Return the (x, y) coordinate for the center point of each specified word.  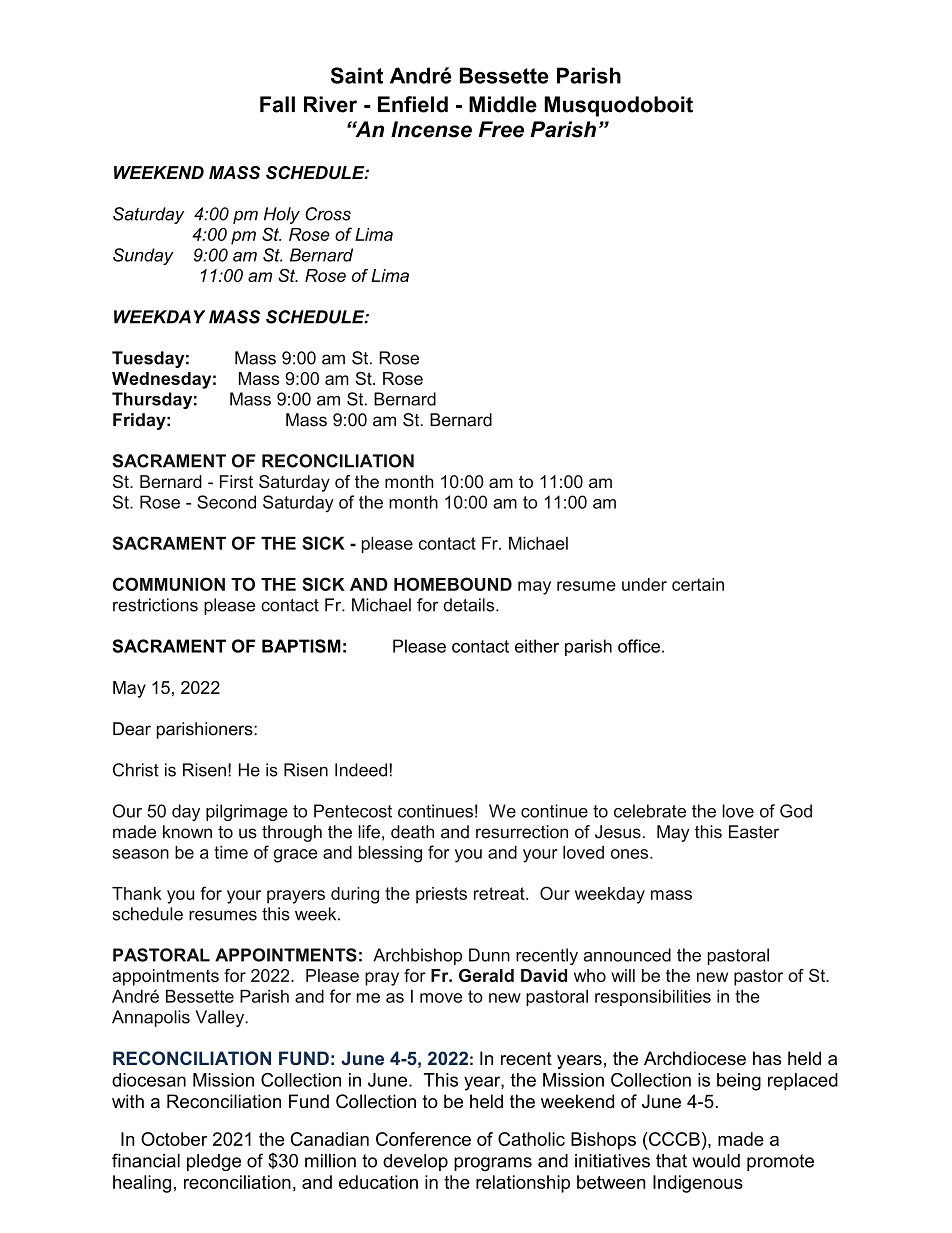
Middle (503, 104)
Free (501, 129)
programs (493, 1164)
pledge (214, 1162)
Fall (277, 104)
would (716, 1161)
